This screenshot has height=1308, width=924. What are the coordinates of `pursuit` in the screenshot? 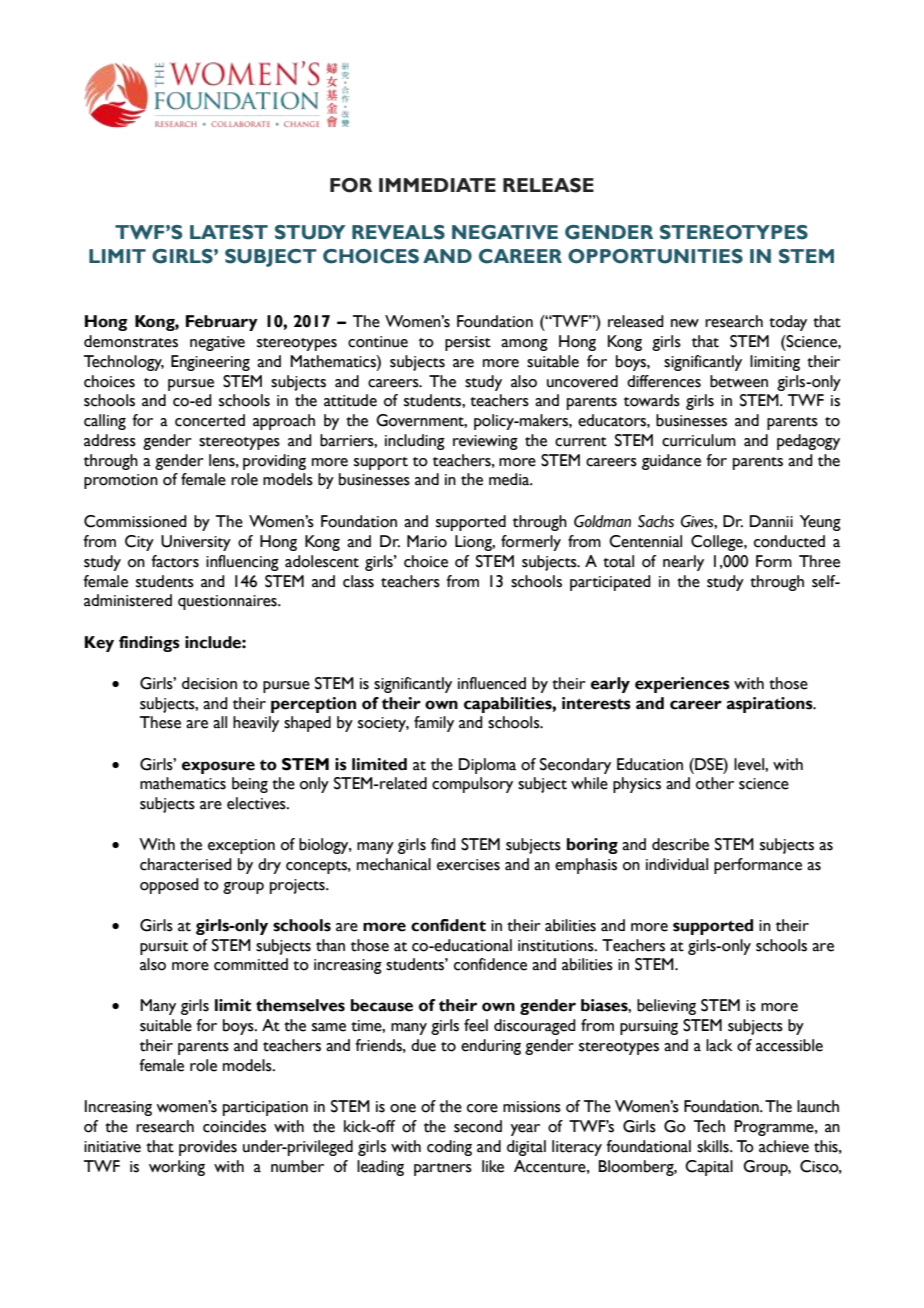 It's located at (164, 947).
